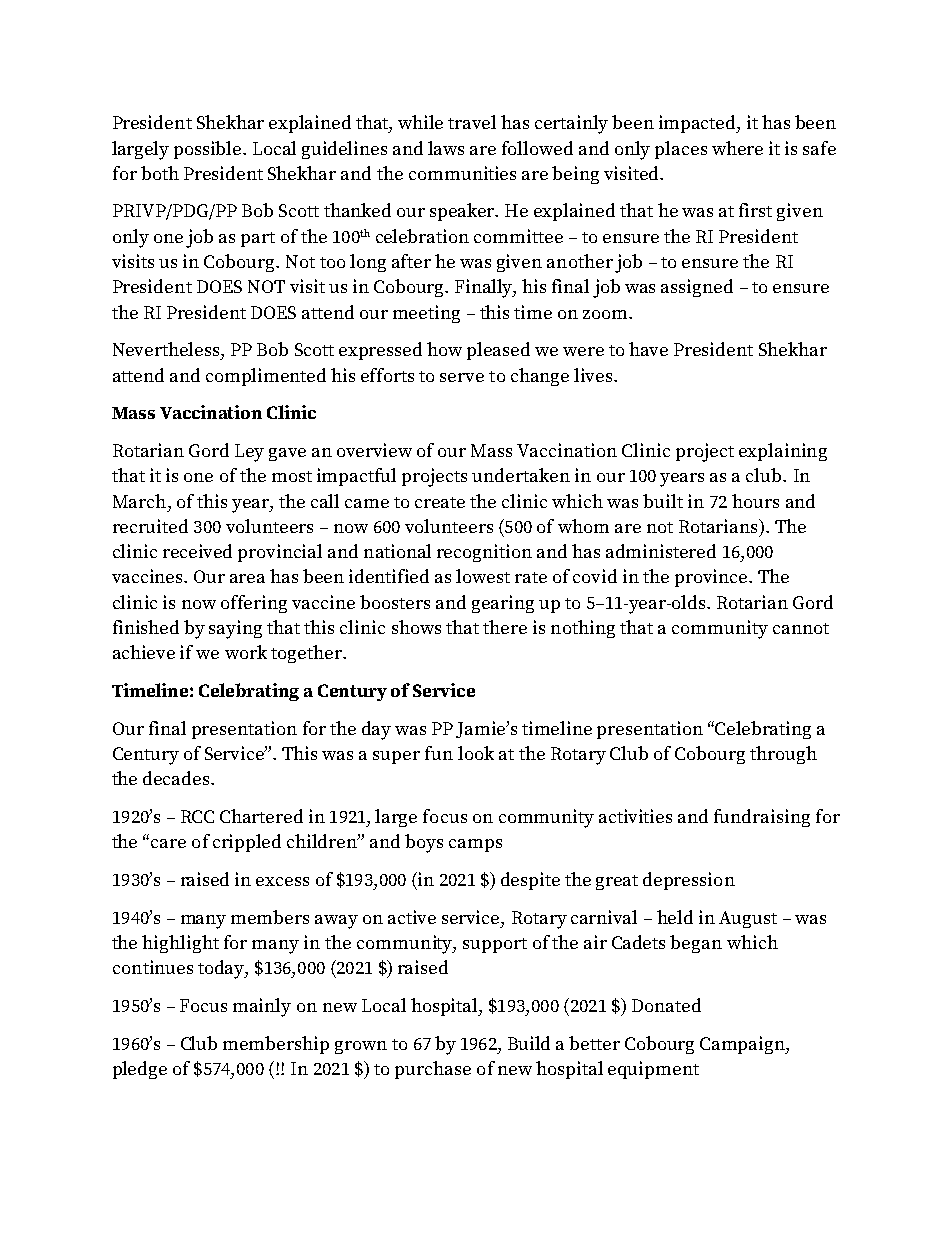 Image resolution: width=952 pixels, height=1233 pixels. What do you see at coordinates (446, 148) in the document?
I see `laws` at bounding box center [446, 148].
